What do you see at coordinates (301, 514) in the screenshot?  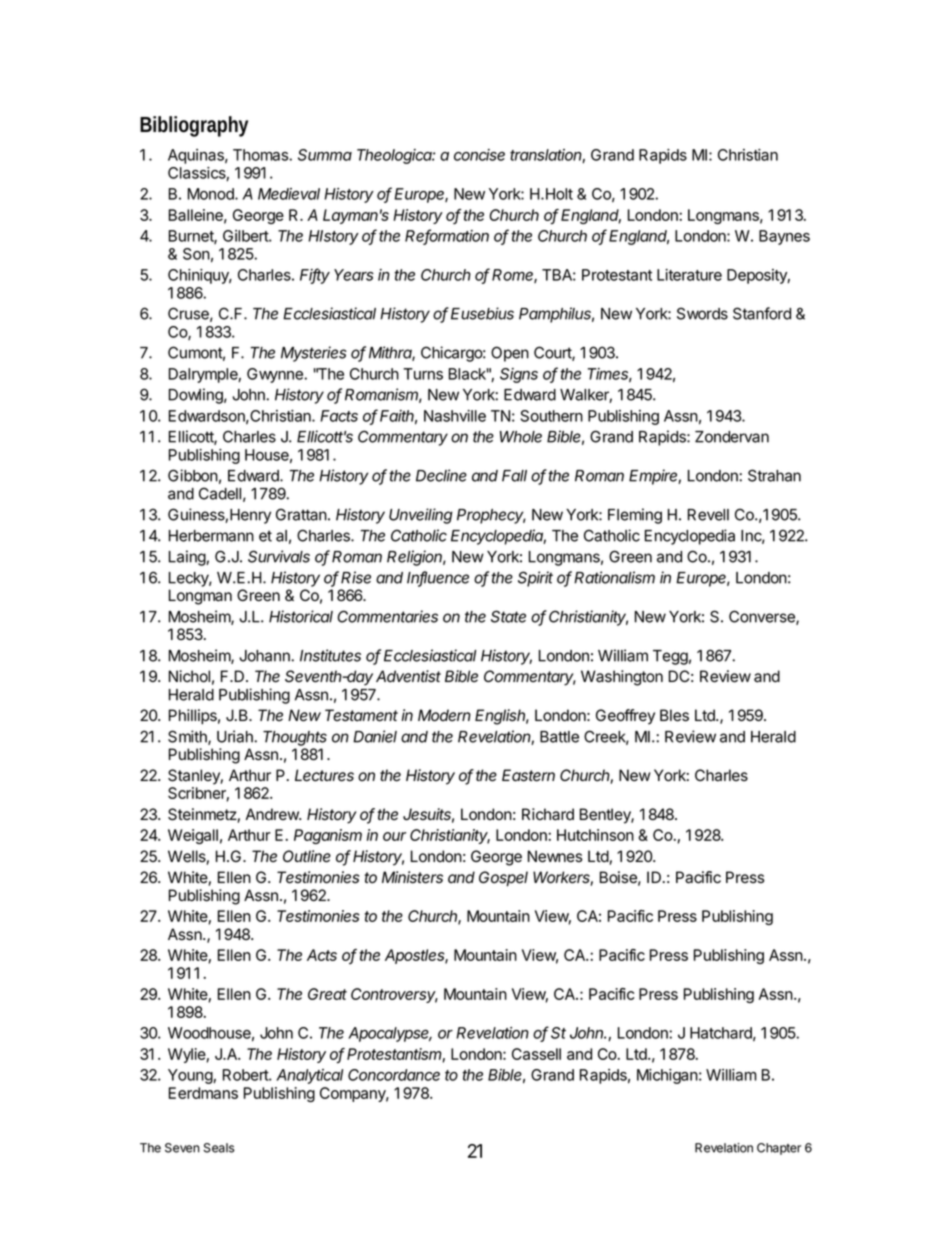 I see `Grattan` at bounding box center [301, 514].
